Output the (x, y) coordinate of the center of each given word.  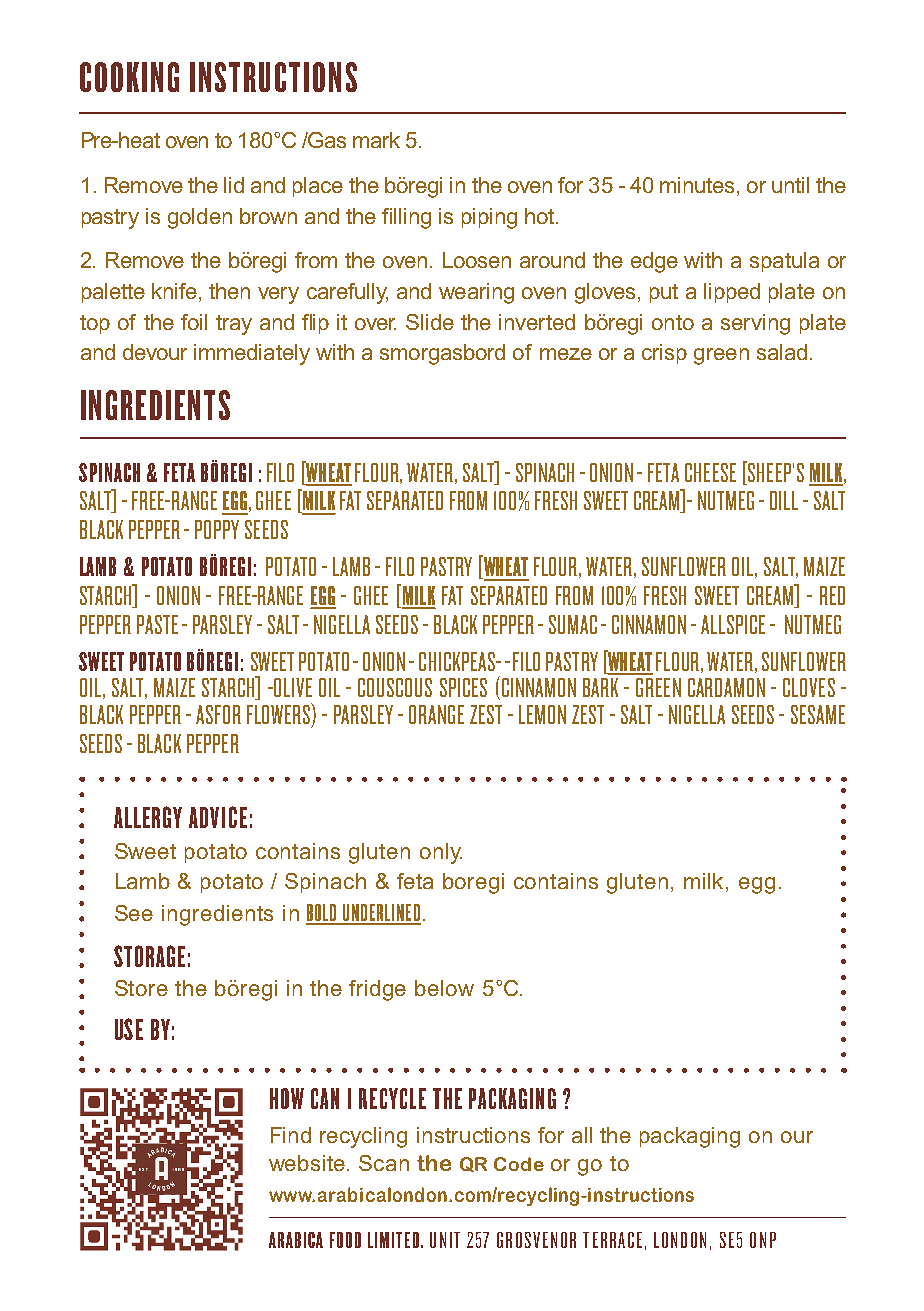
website (307, 1163)
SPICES (463, 687)
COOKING (129, 77)
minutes (699, 185)
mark (376, 140)
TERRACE (612, 1240)
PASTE (157, 624)
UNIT (445, 1240)
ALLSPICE (733, 624)
